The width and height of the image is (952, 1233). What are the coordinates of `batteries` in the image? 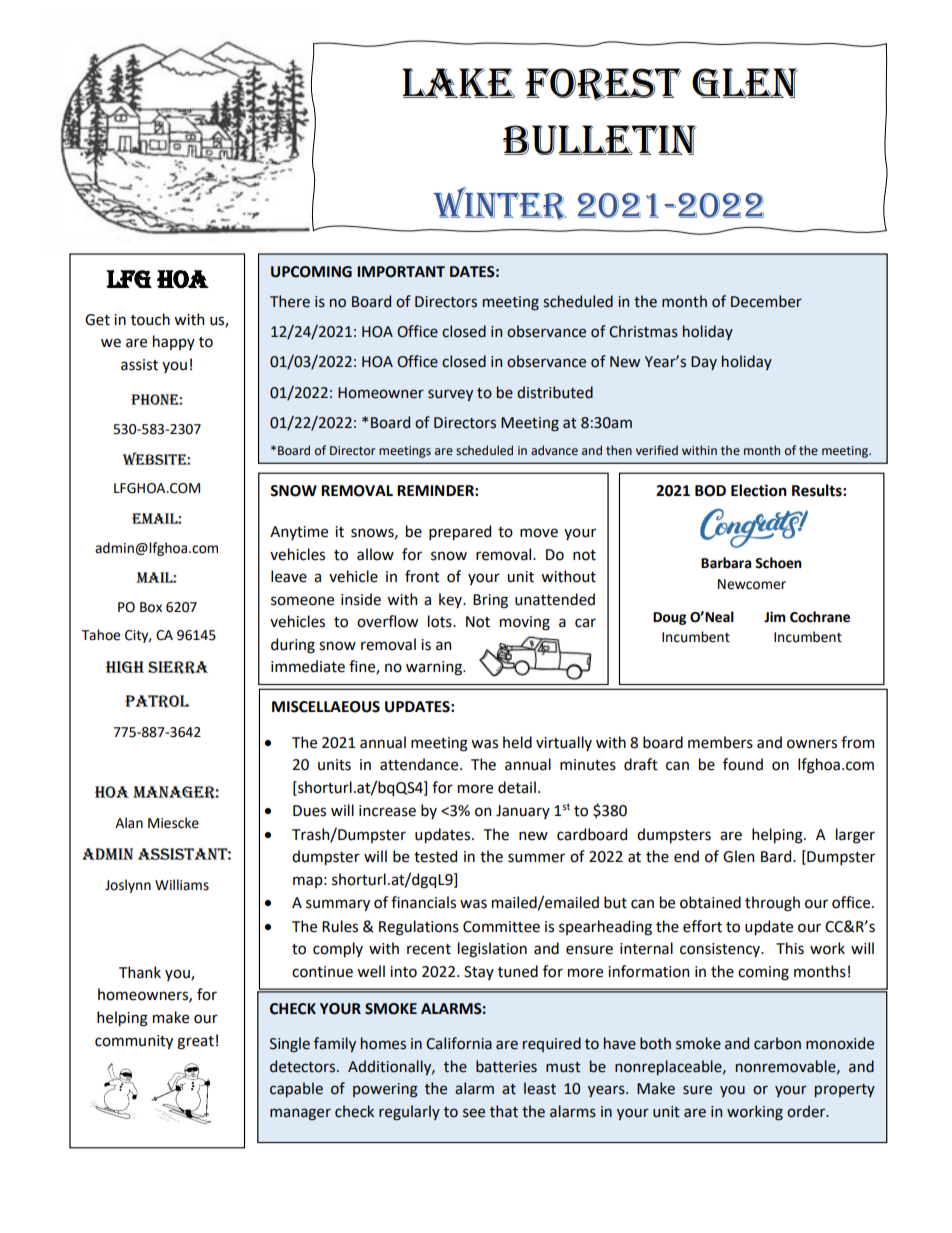 It's located at (506, 1066).
